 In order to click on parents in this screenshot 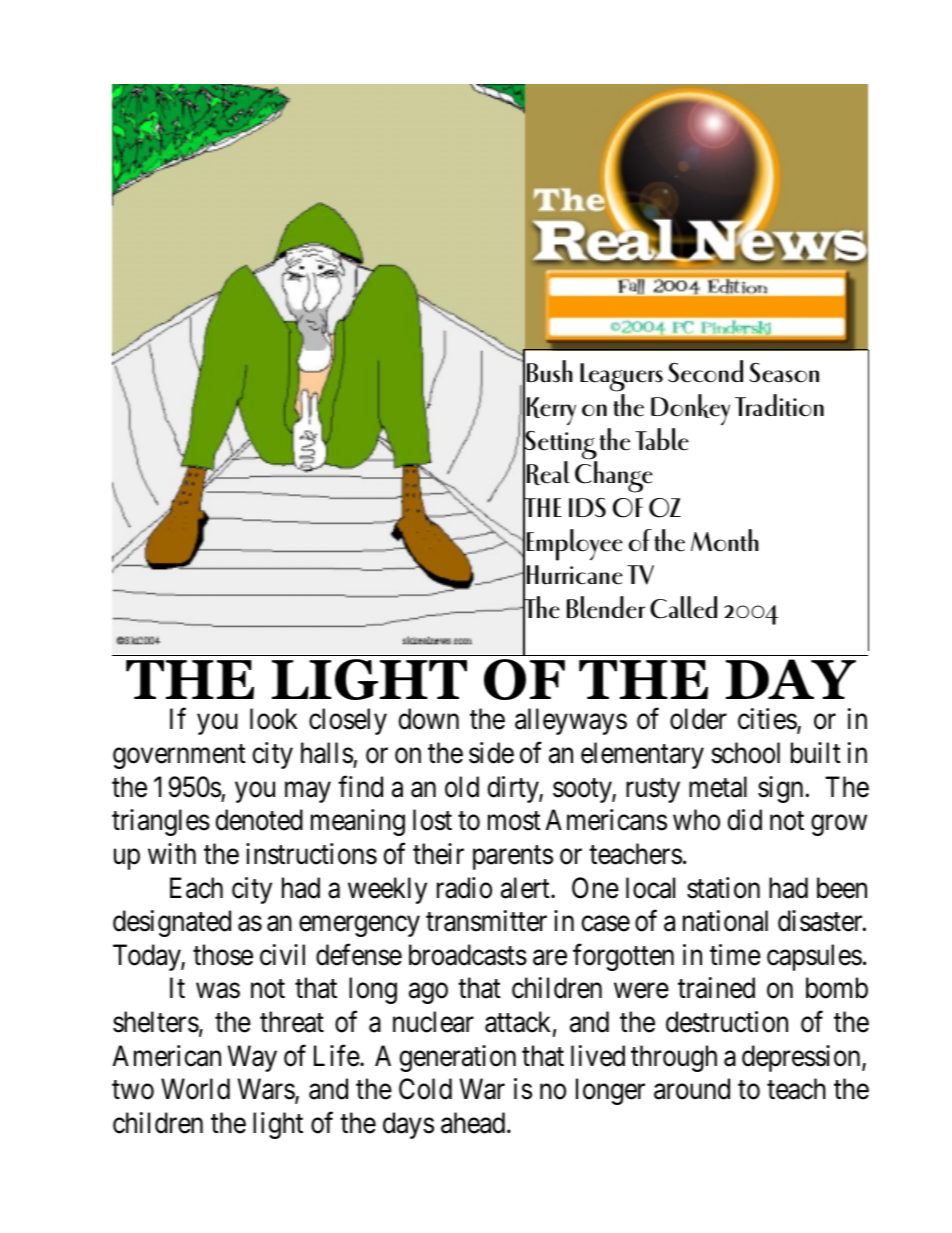, I will do `click(513, 858)`.
